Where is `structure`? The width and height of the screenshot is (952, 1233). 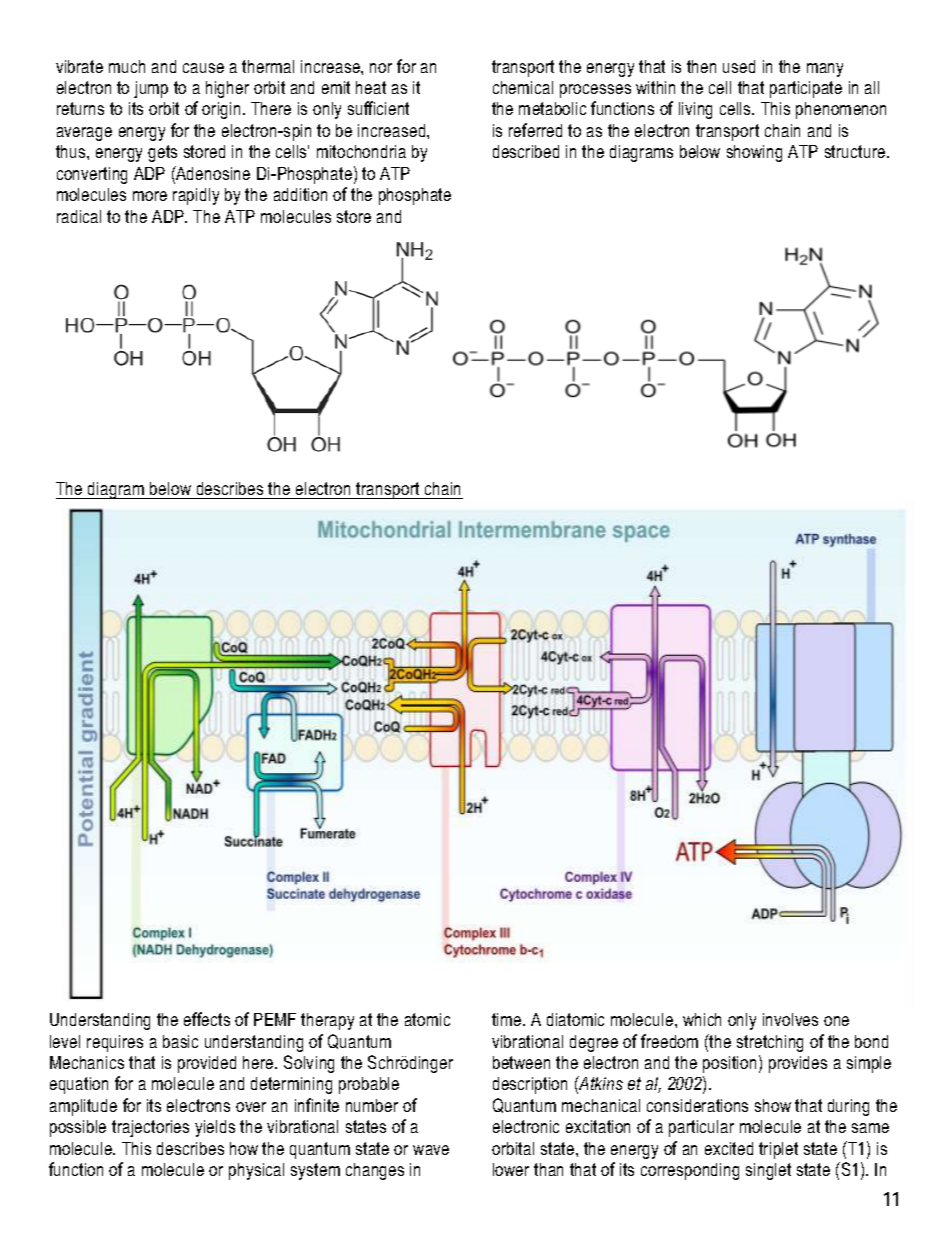 structure is located at coordinates (856, 151).
